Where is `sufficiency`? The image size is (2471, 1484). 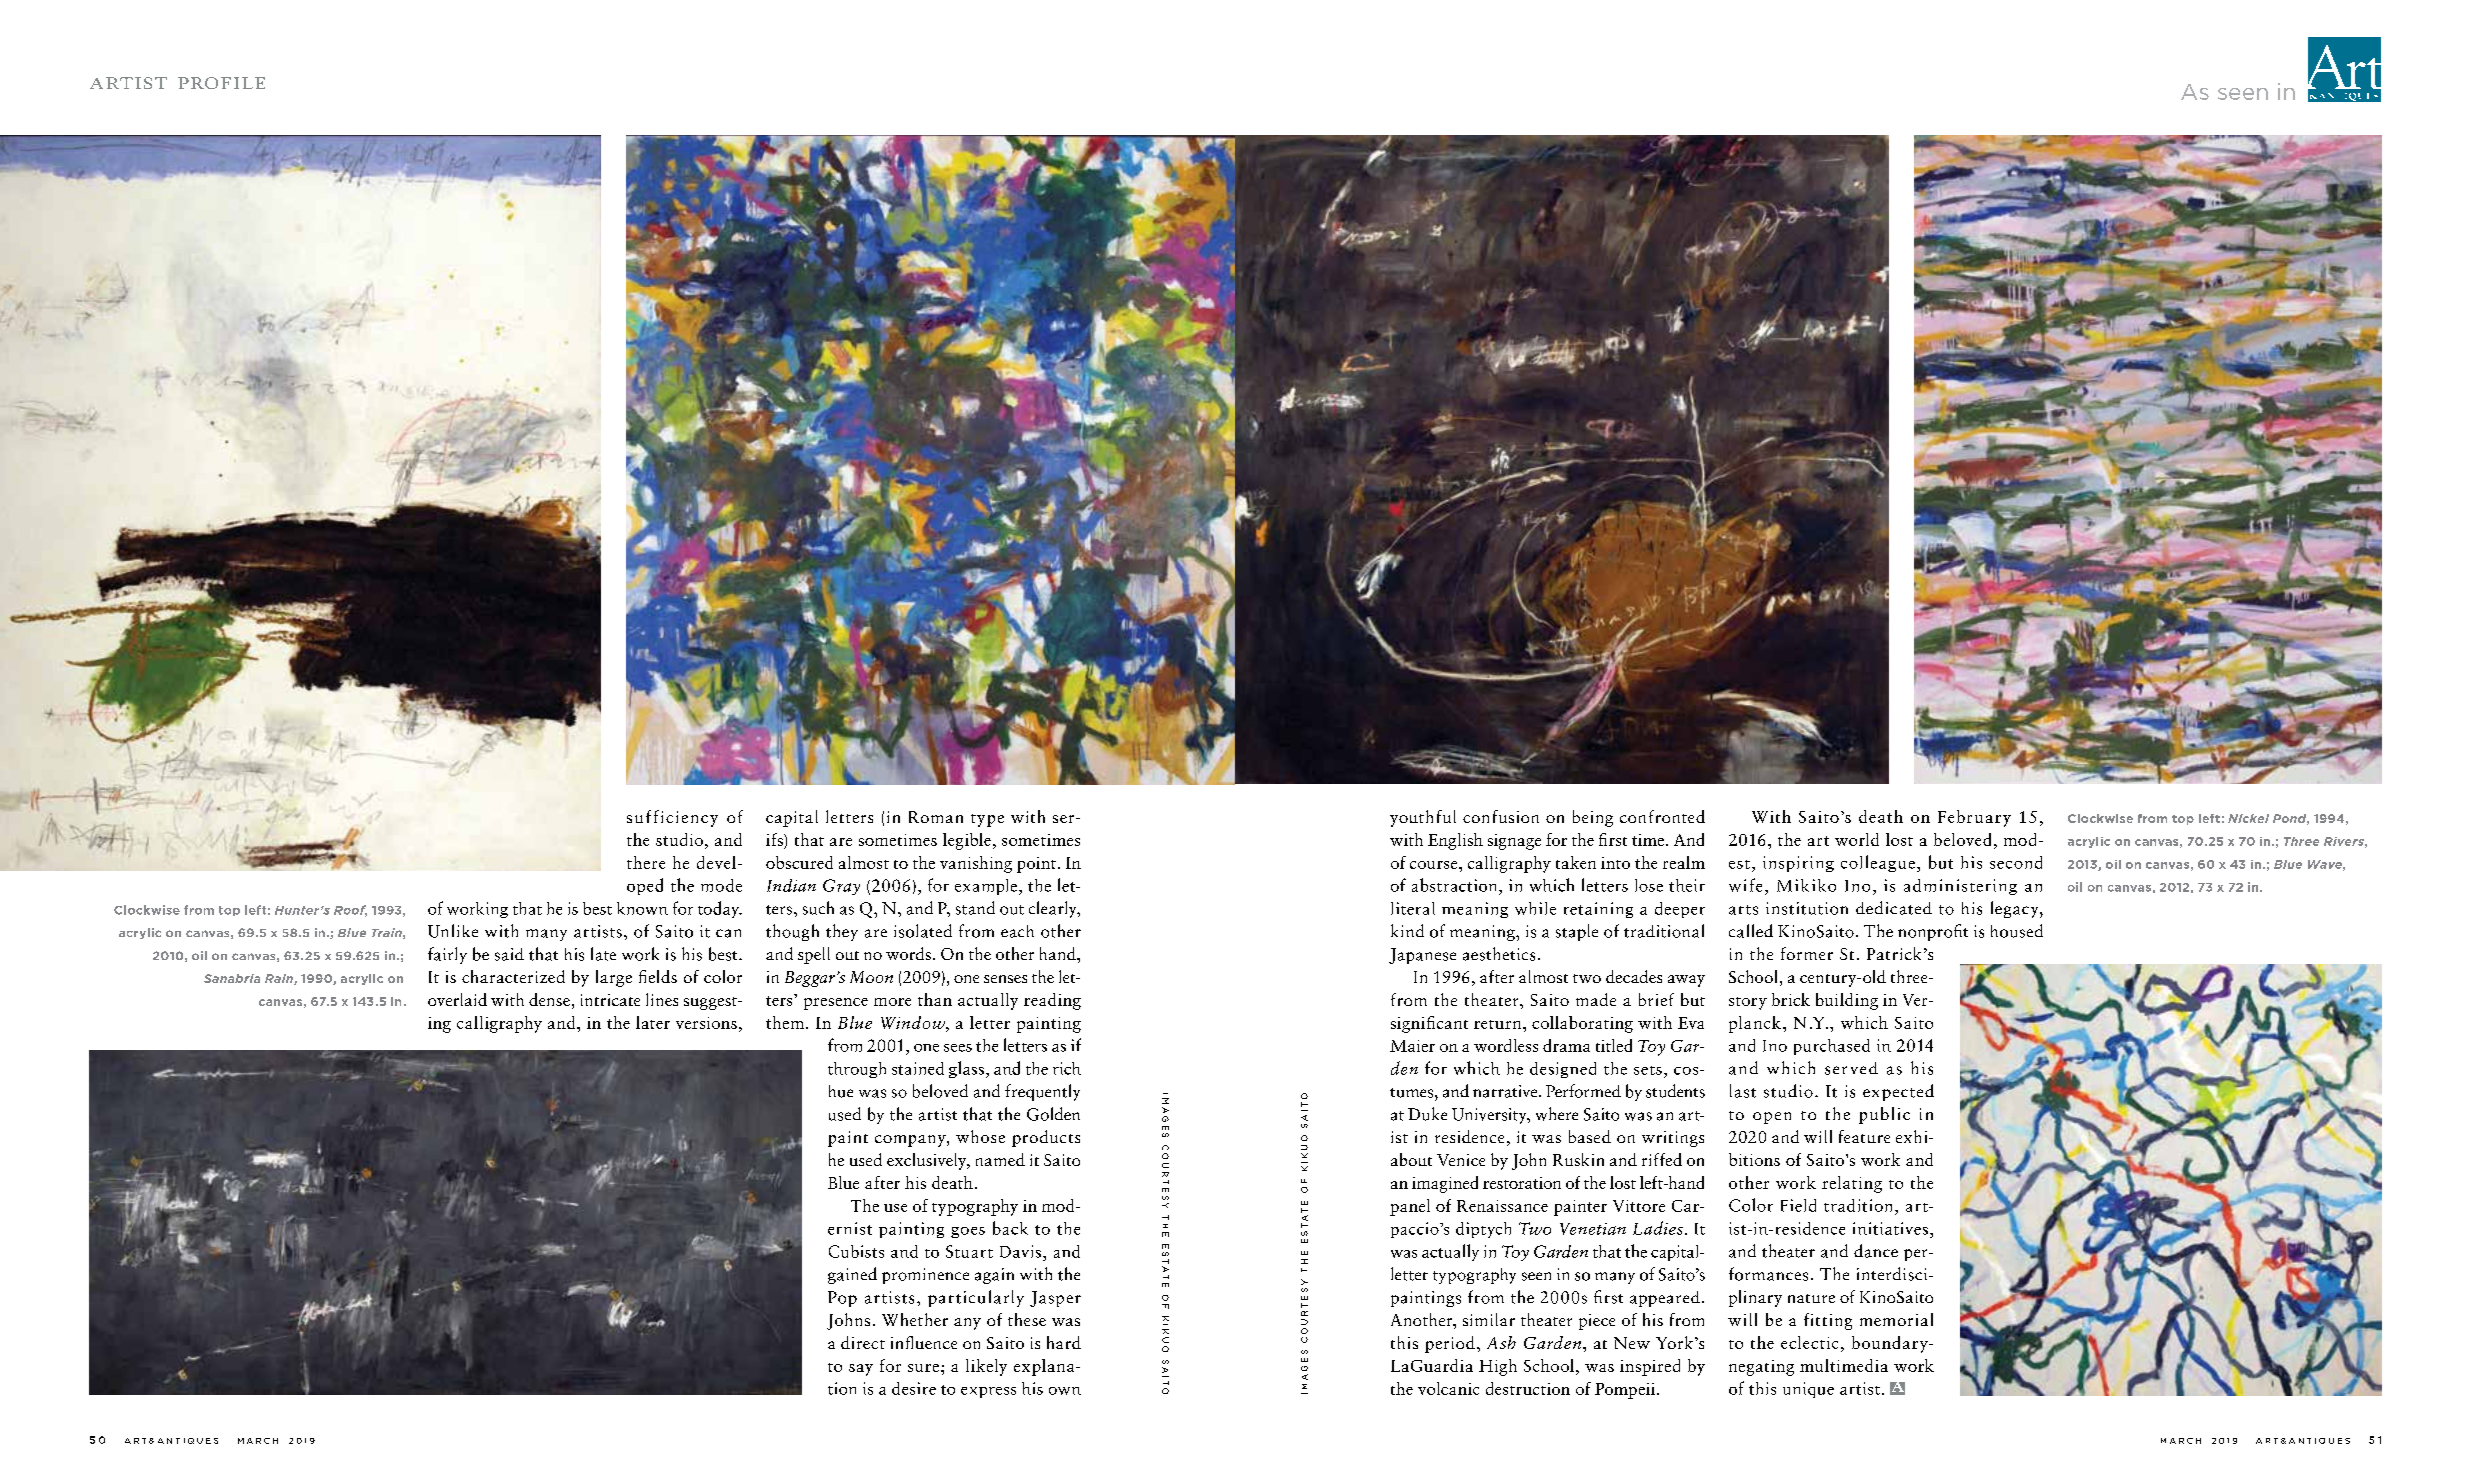
sufficiency is located at coordinates (672, 818).
